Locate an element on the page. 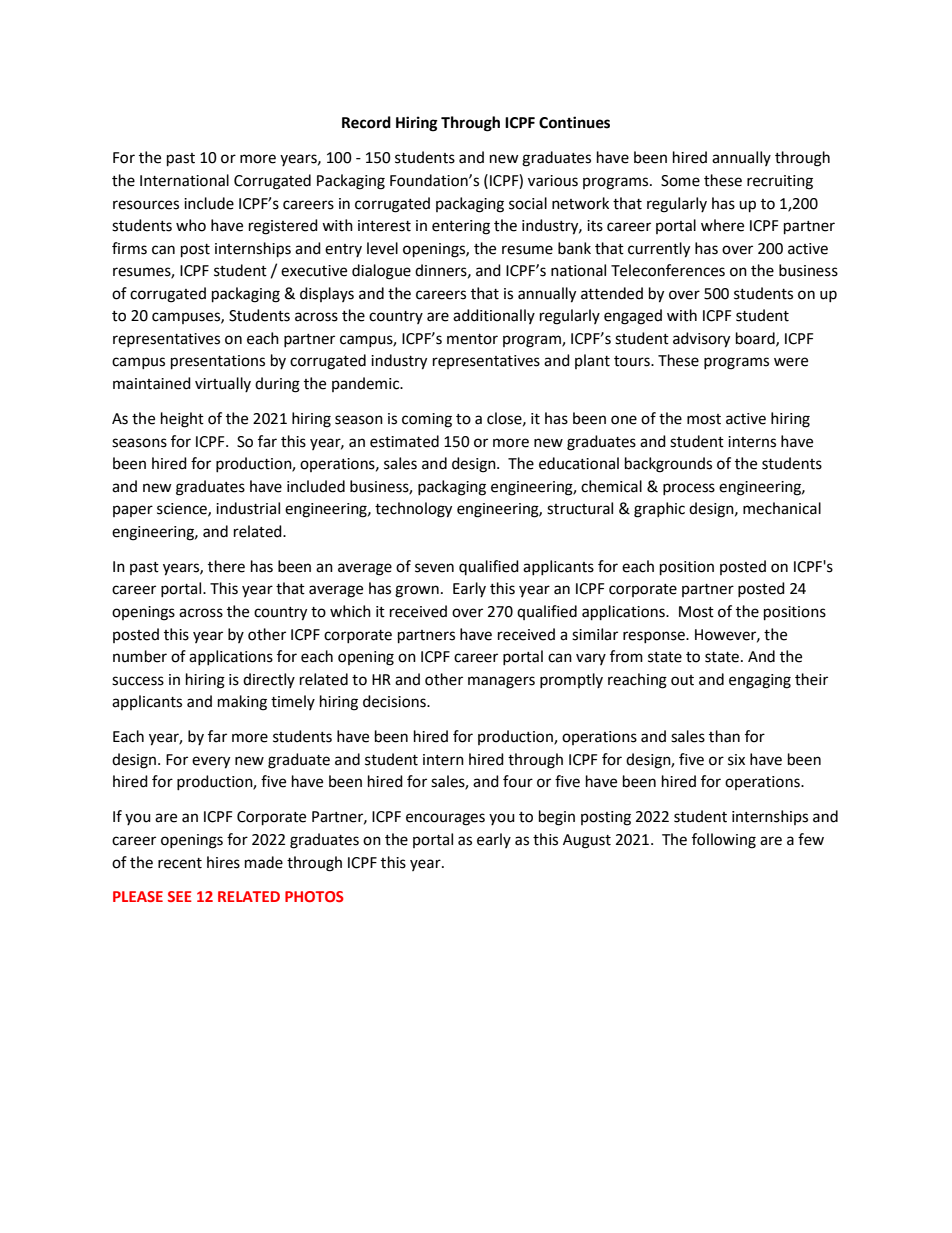  industrial is located at coordinates (248, 508).
